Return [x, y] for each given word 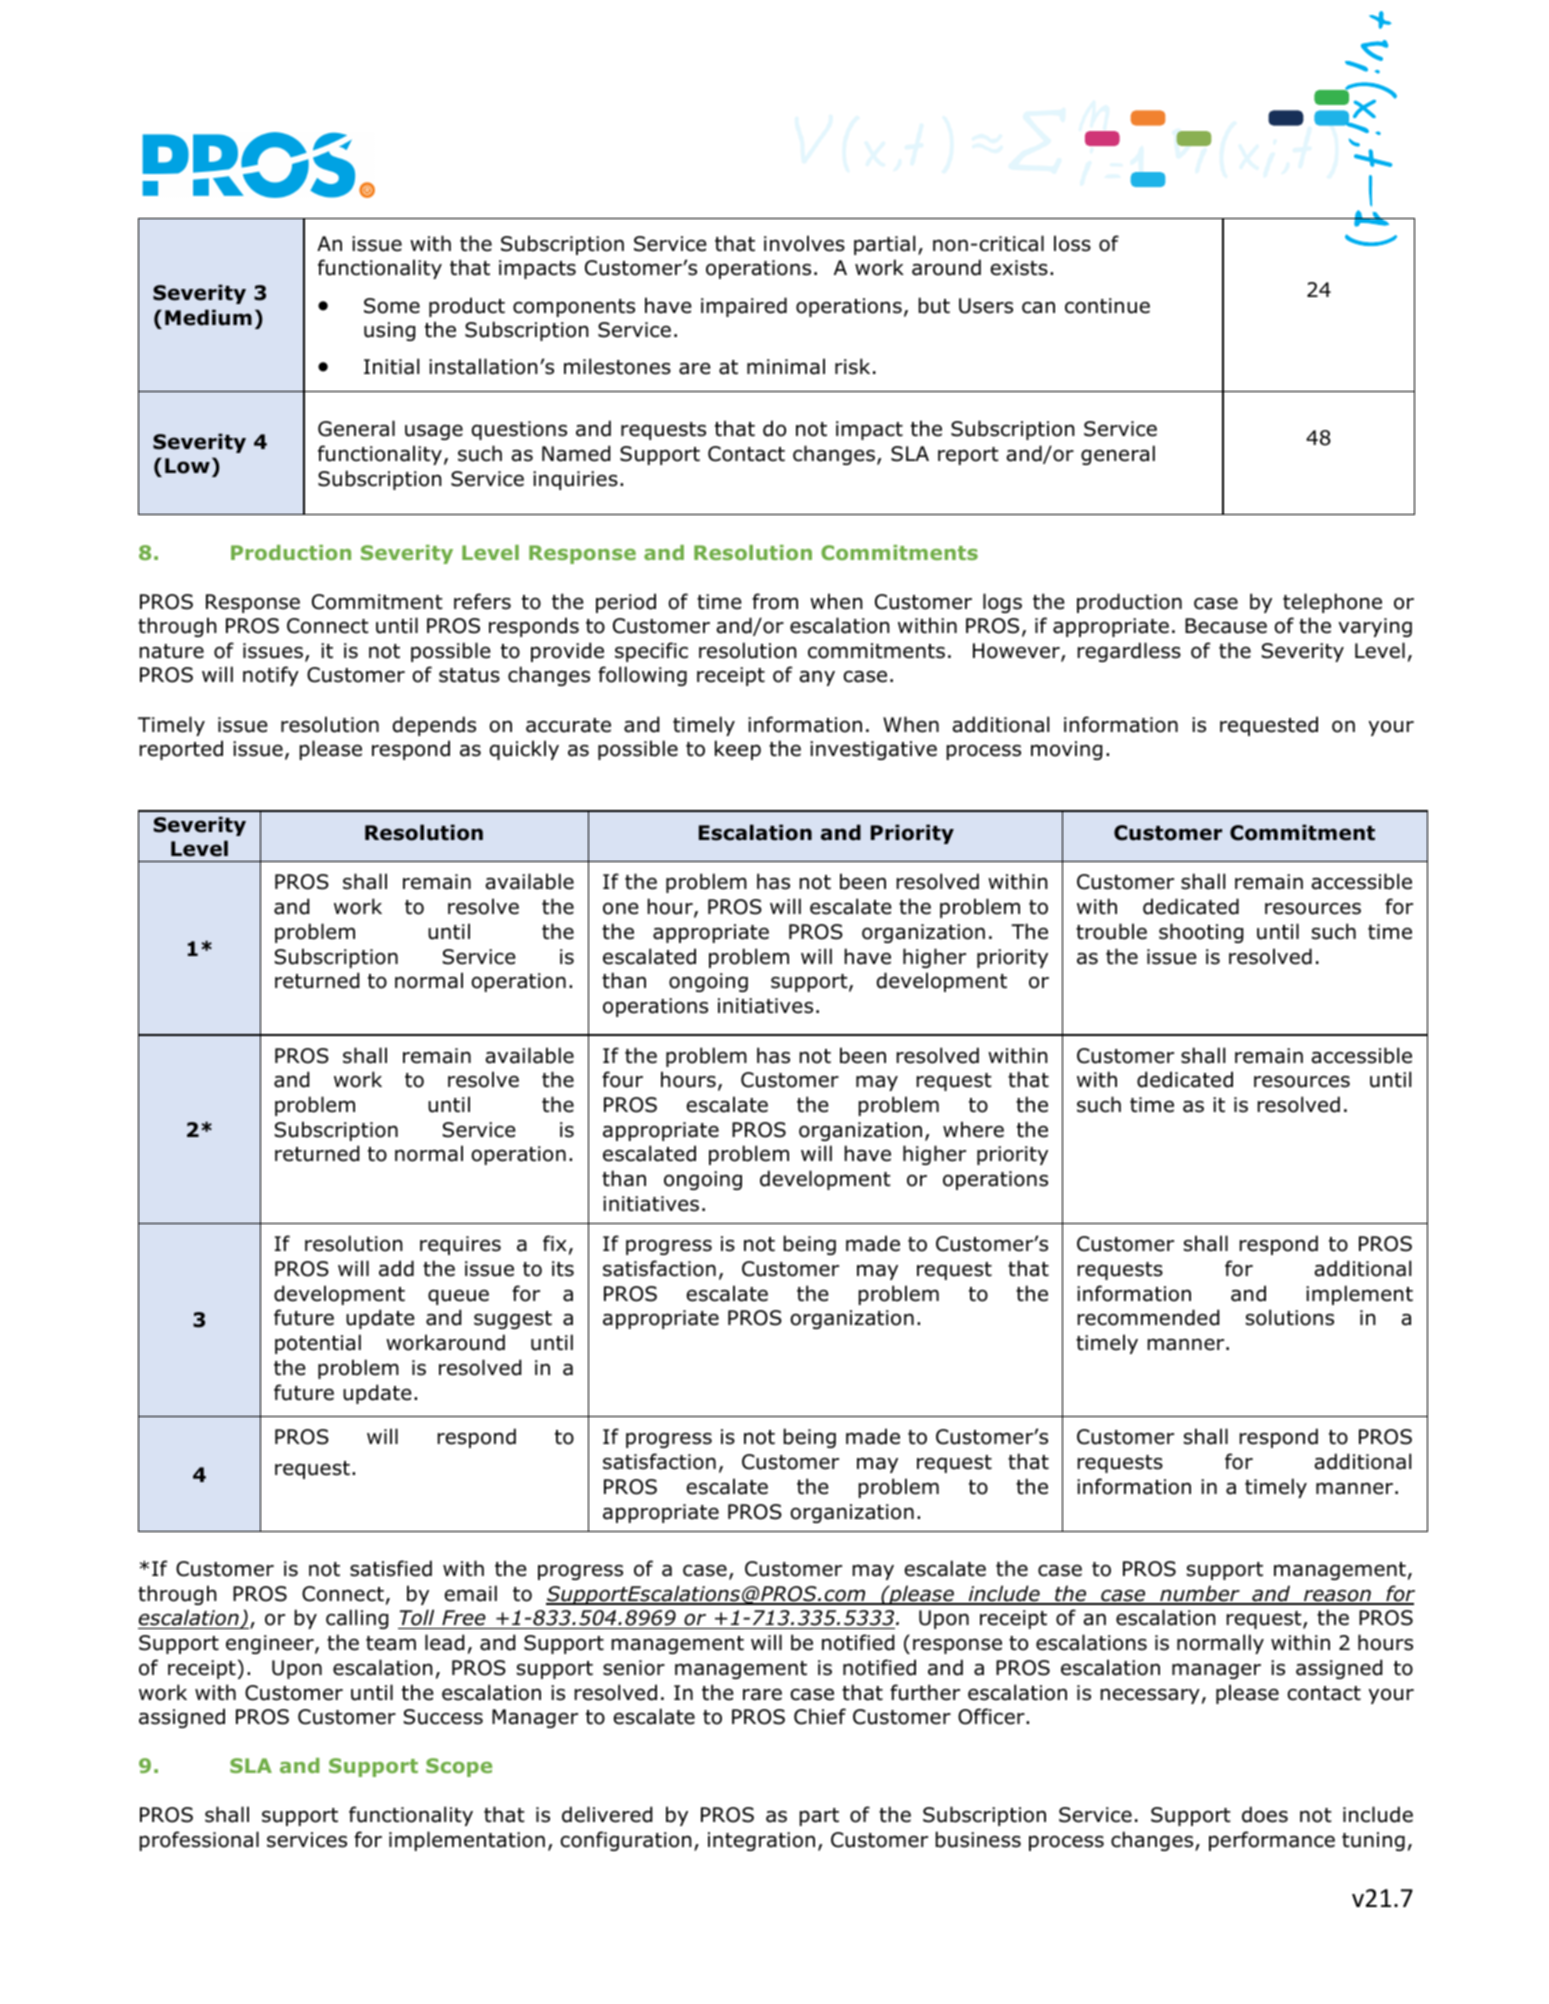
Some [392, 306]
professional [199, 1841]
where [973, 1129]
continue [1107, 306]
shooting [1201, 933]
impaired [744, 307]
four [622, 1079]
